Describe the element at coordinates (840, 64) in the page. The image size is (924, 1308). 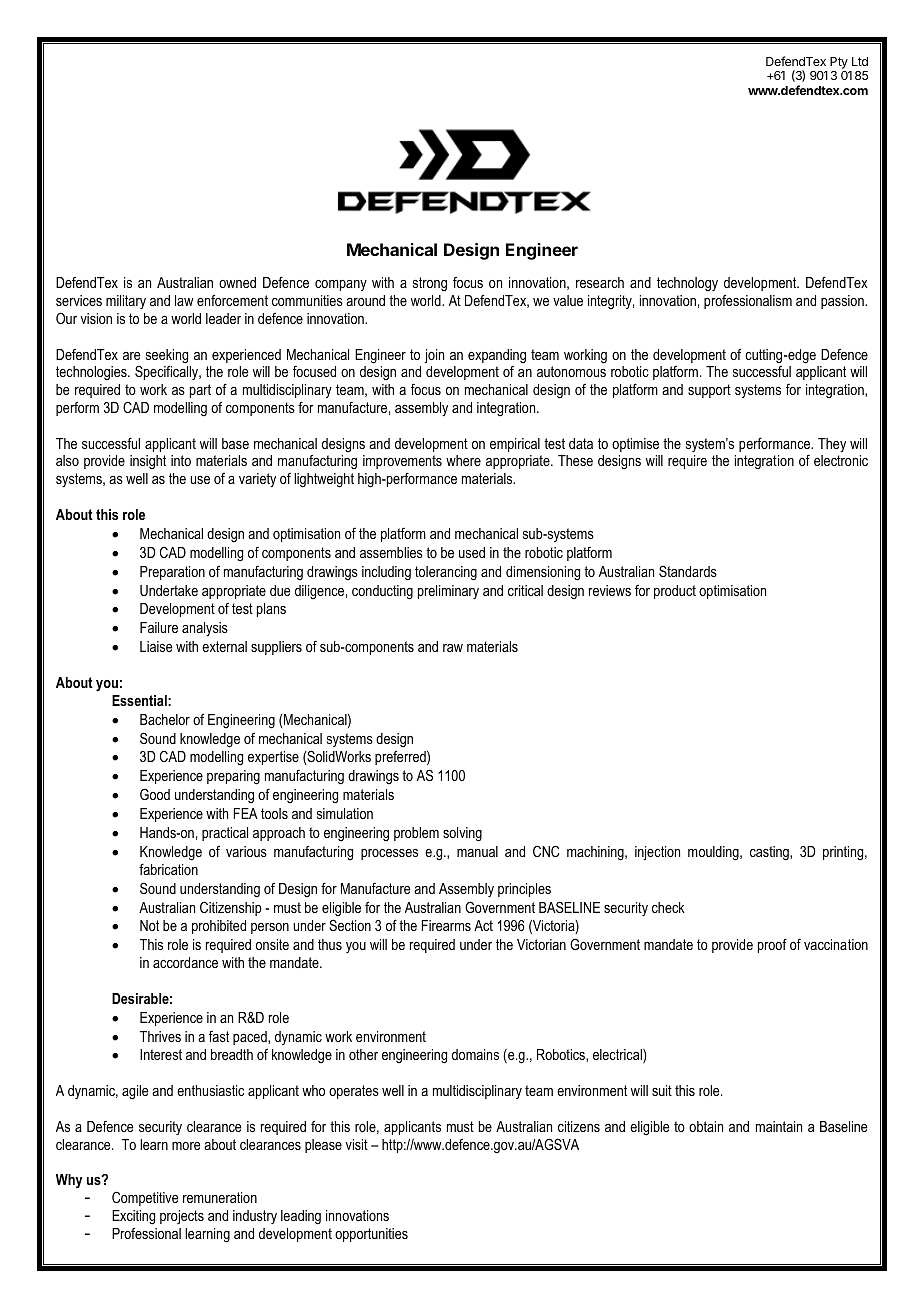
I see `Pty` at that location.
